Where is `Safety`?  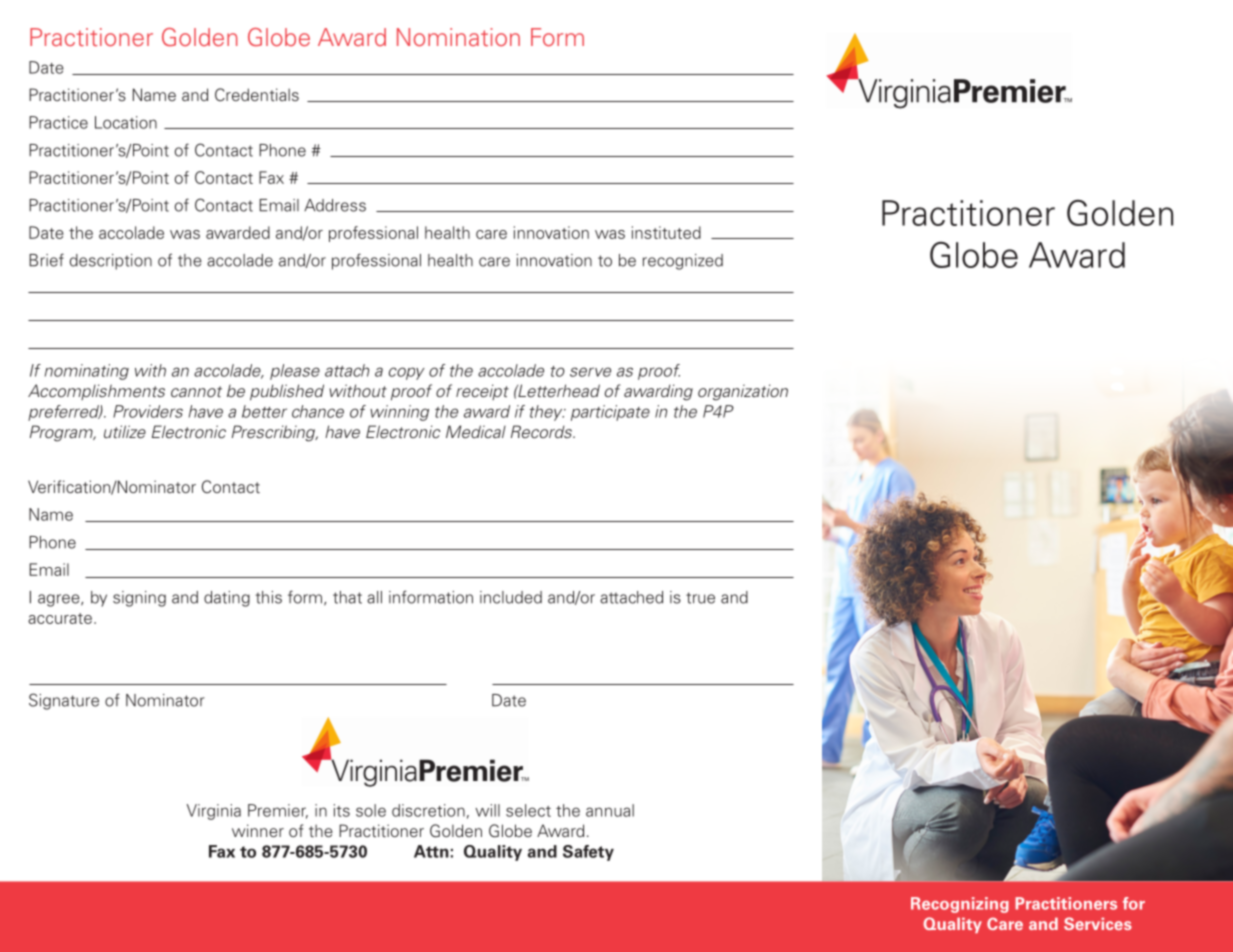
Safety is located at coordinates (588, 853).
